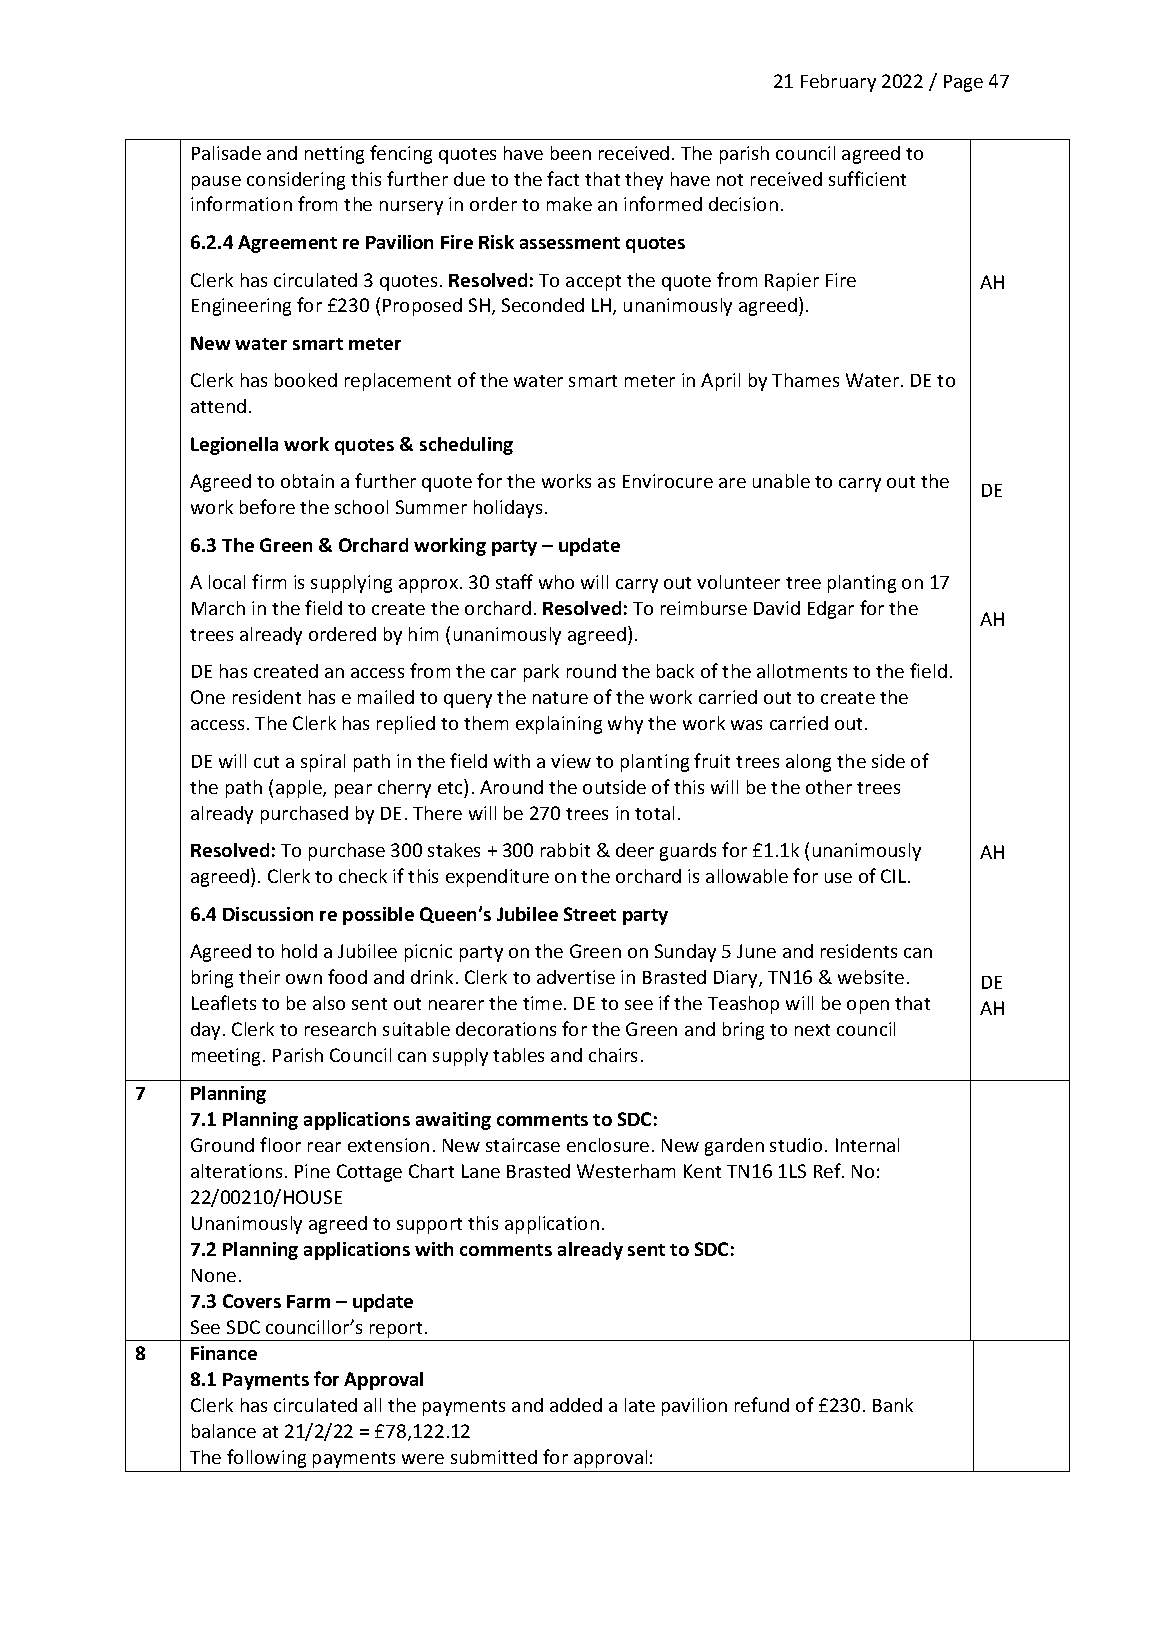  I want to click on been, so click(571, 153).
